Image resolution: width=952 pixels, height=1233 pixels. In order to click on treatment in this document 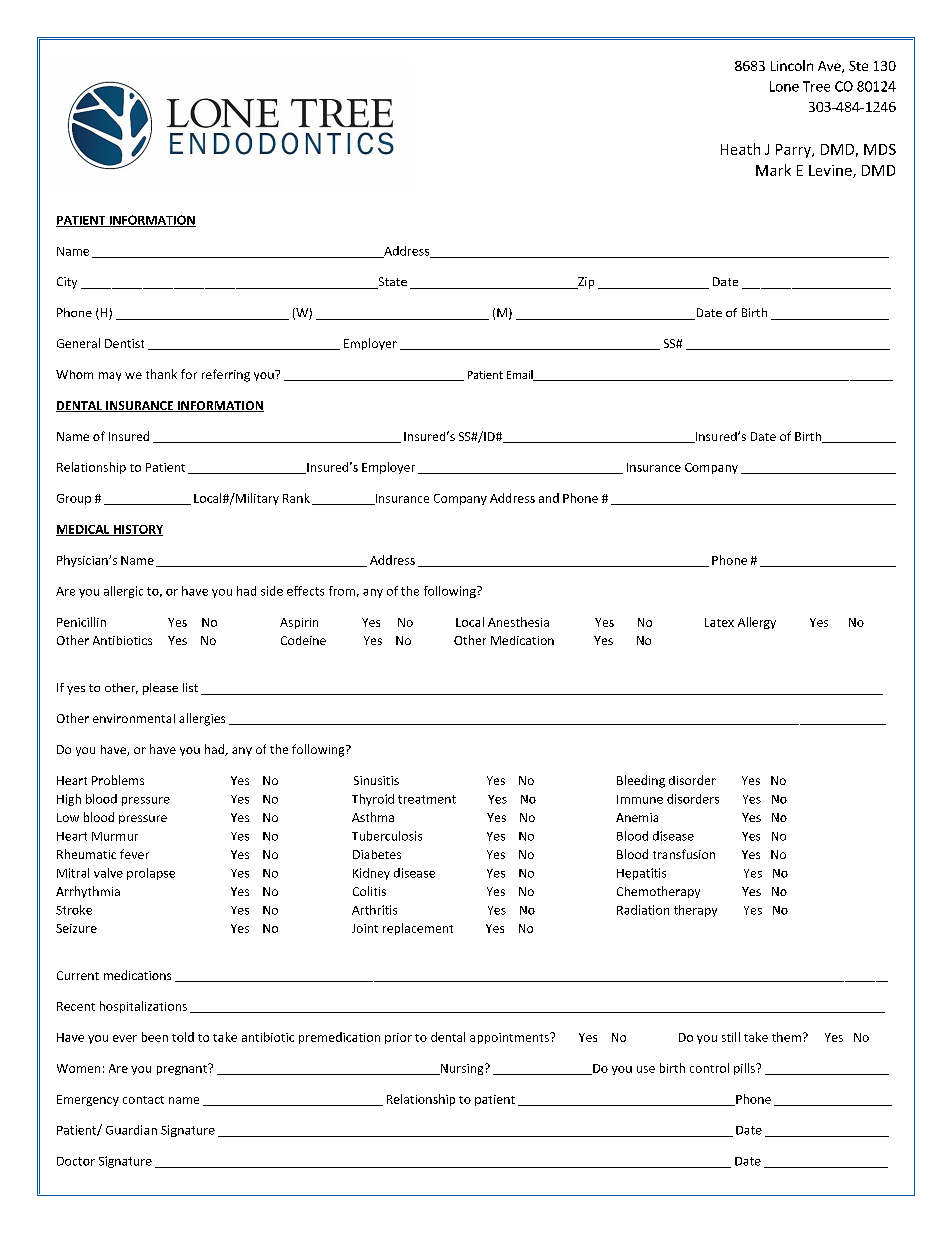, I will do `click(427, 799)`.
